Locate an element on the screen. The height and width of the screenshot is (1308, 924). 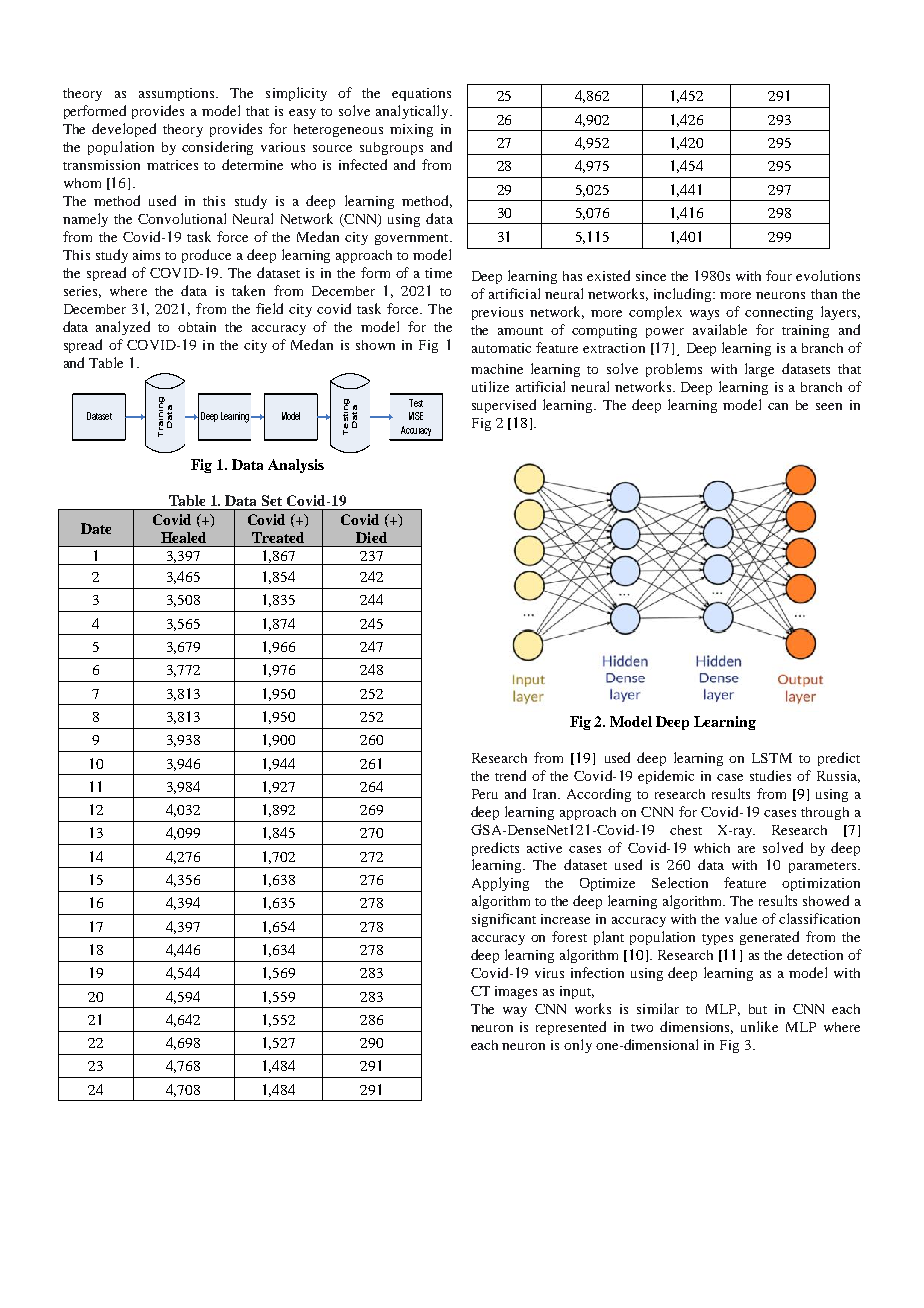
studies is located at coordinates (770, 775).
